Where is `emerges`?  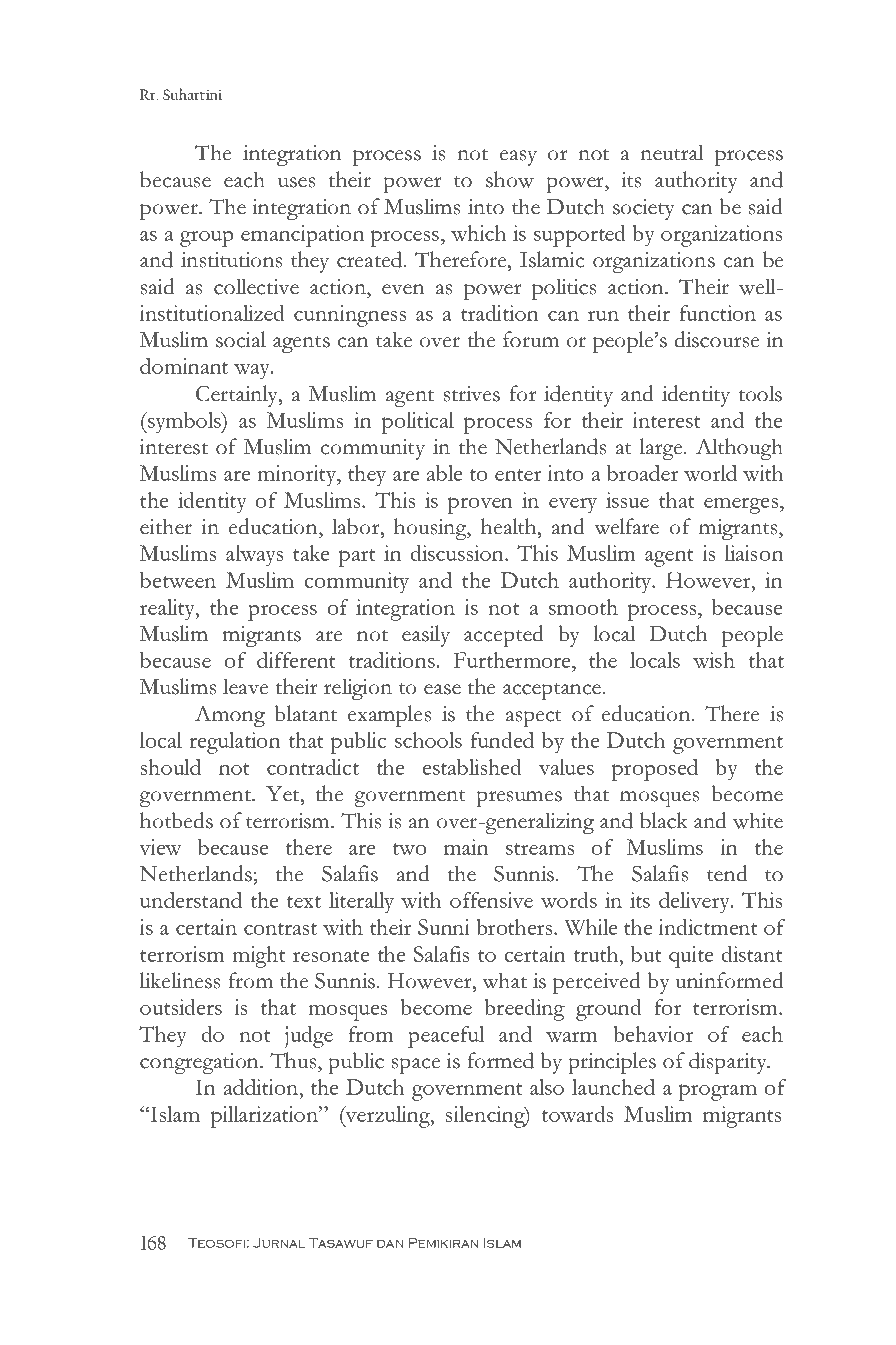 emerges is located at coordinates (742, 505).
